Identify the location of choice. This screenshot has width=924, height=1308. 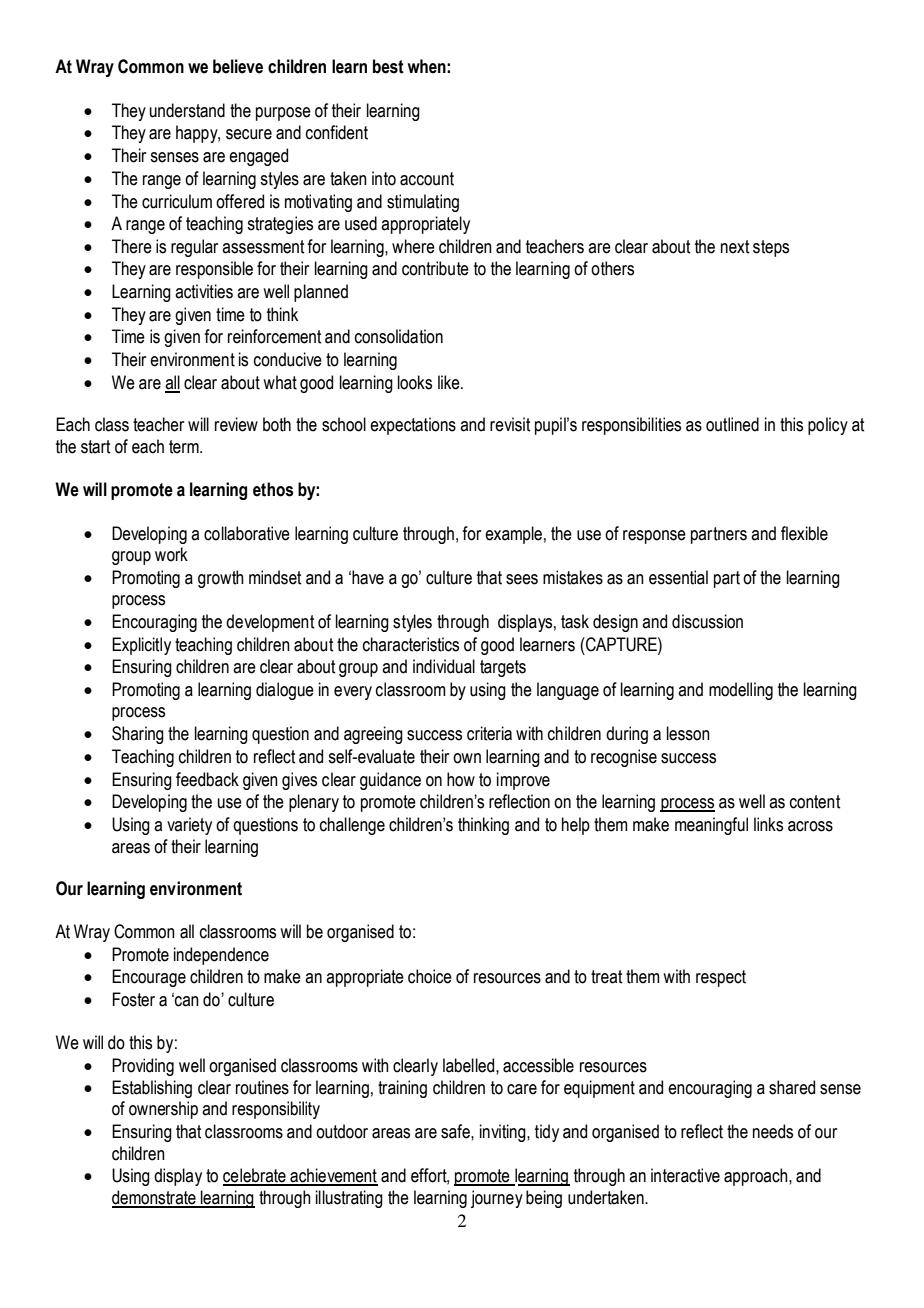
(430, 976).
